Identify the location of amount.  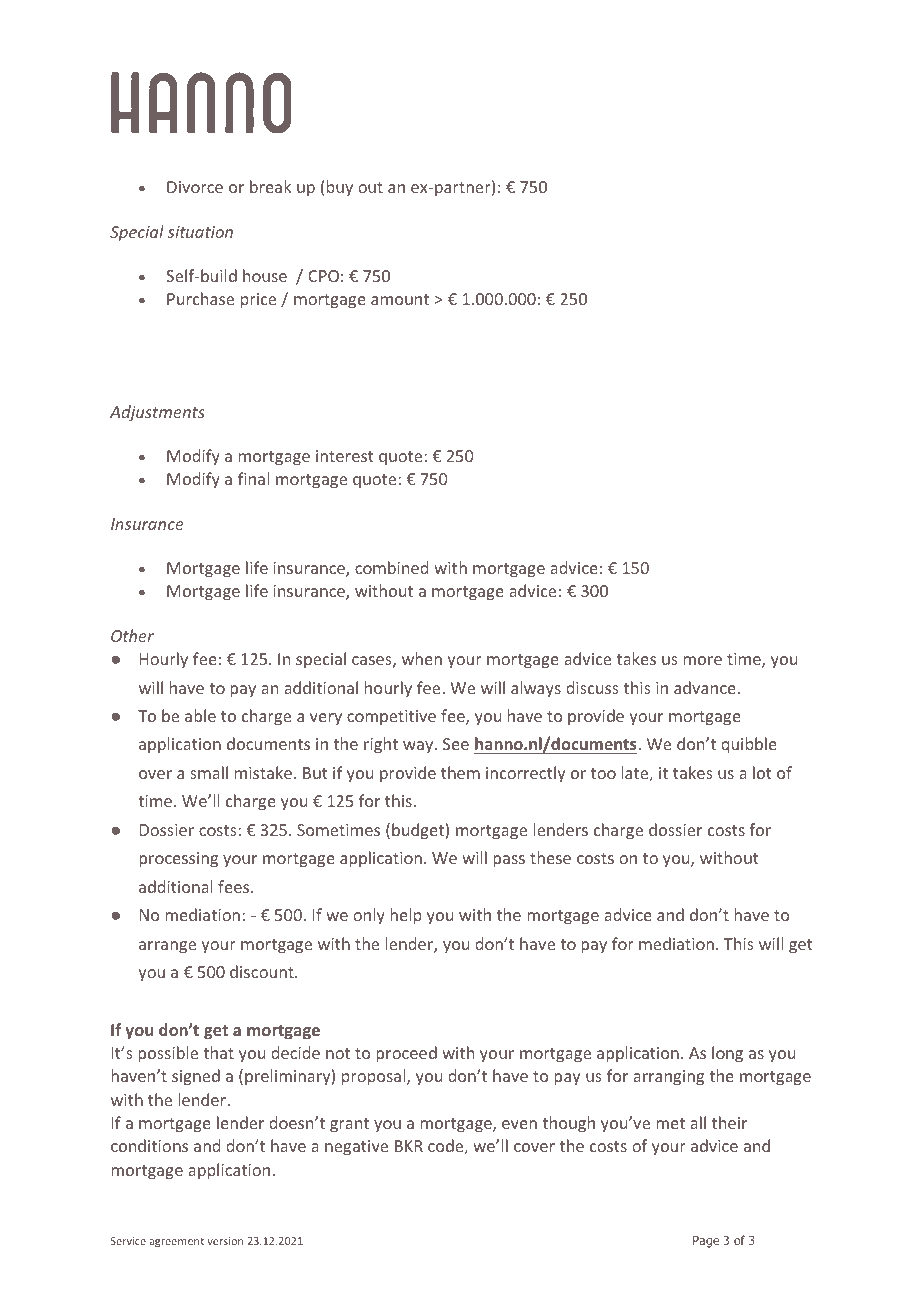
(400, 299).
